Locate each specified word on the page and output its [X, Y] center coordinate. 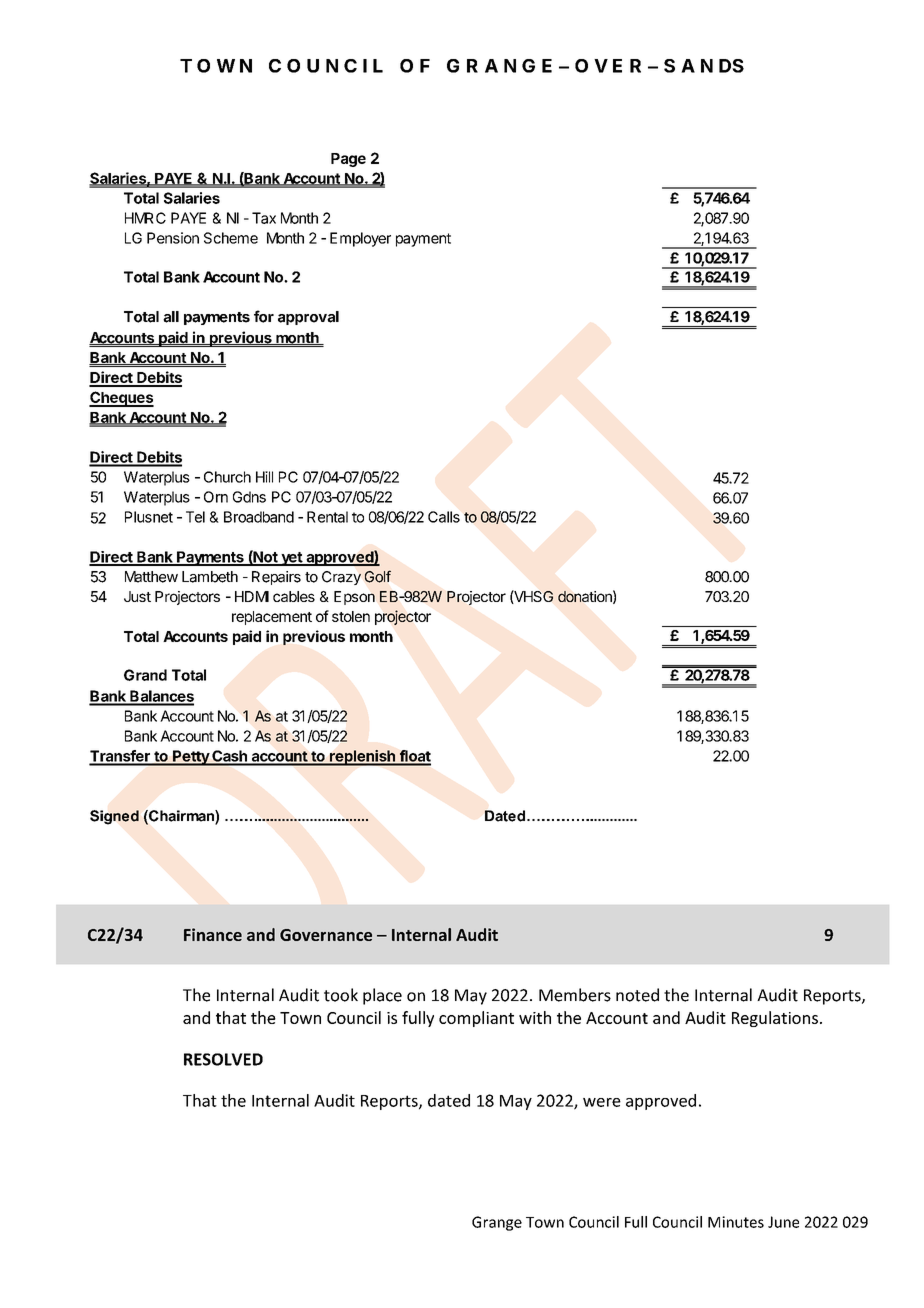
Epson [354, 598]
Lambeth [210, 577]
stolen [351, 616]
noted [637, 995]
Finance [213, 934]
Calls [444, 517]
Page [348, 160]
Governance [326, 935]
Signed [114, 817]
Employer [360, 239]
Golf [378, 576]
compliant [476, 1019]
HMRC [145, 218]
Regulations [775, 1019]
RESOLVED [223, 1059]
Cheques [121, 399]
